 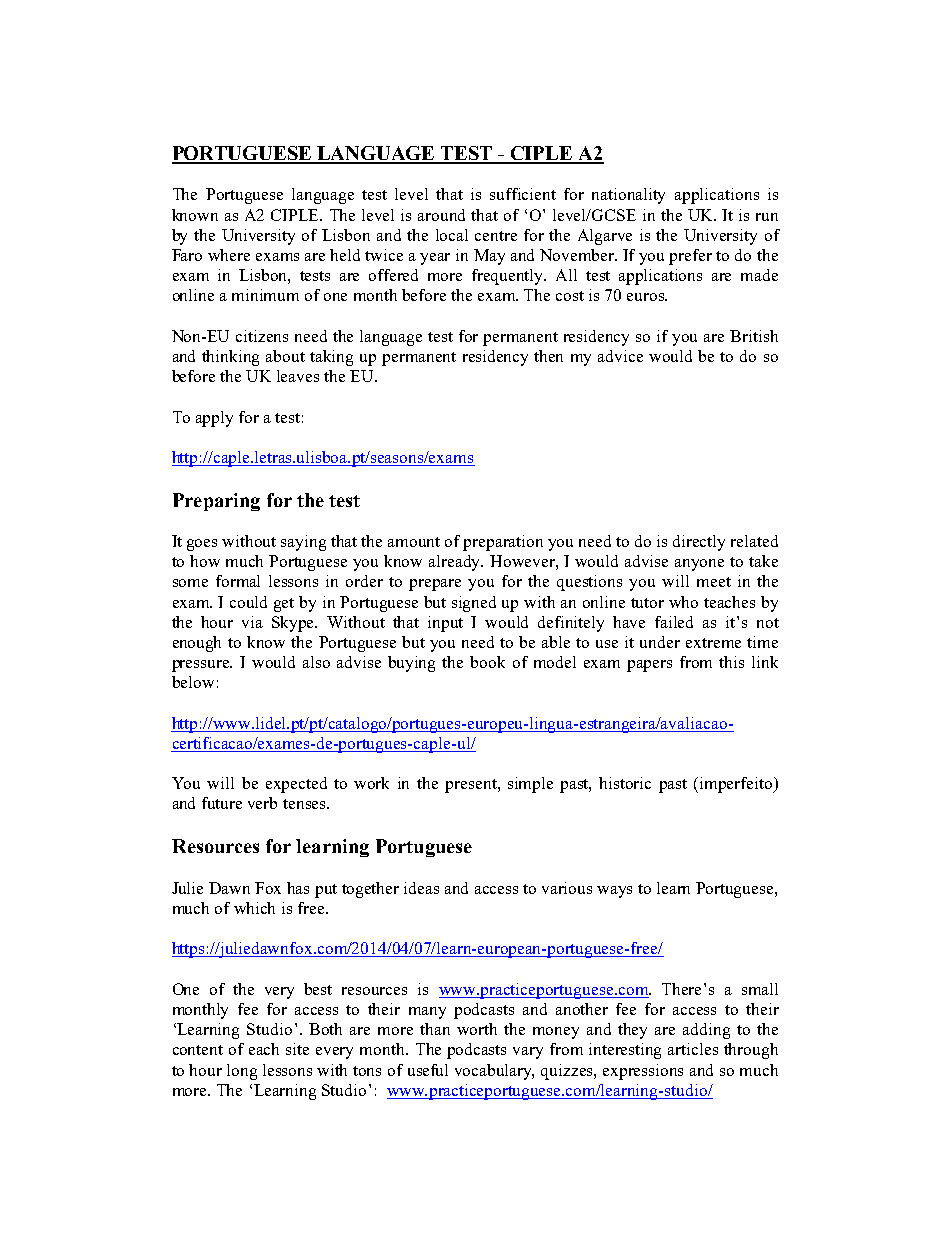 I want to click on where, so click(x=229, y=255).
